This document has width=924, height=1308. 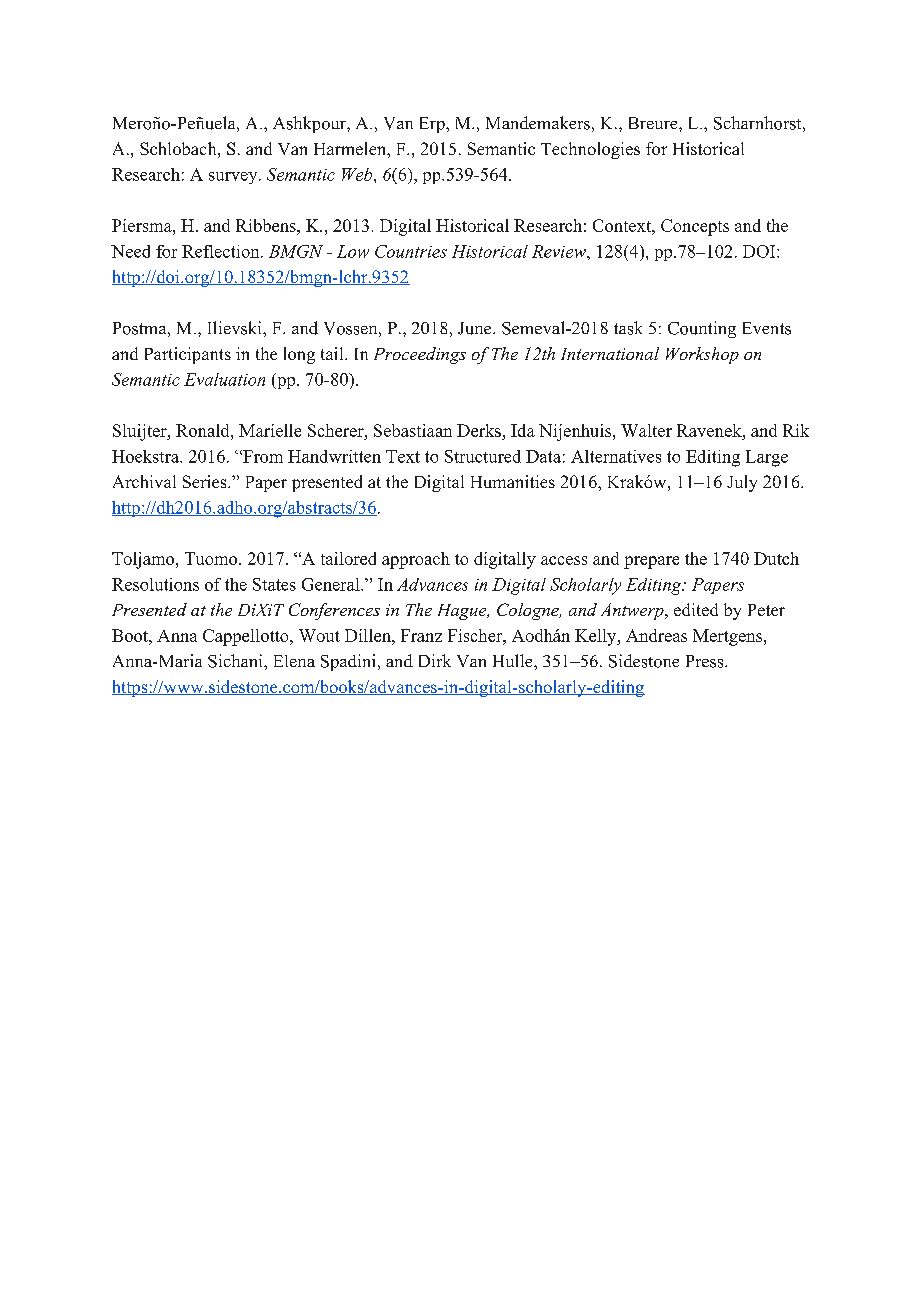 What do you see at coordinates (155, 584) in the document?
I see `Resolutions` at bounding box center [155, 584].
